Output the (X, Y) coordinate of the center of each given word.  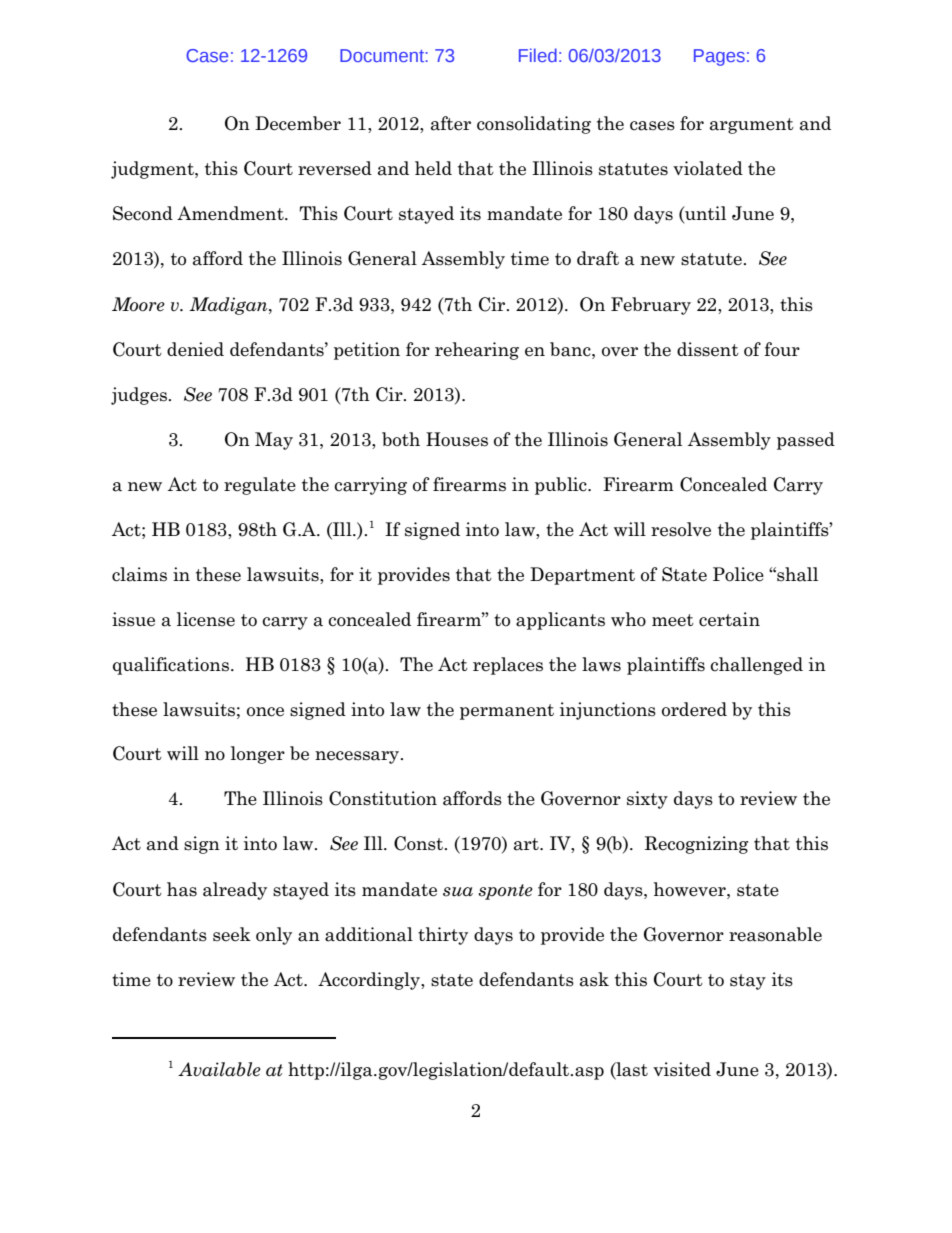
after (451, 123)
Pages (719, 57)
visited (682, 1069)
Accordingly (370, 981)
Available (219, 1069)
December (298, 123)
